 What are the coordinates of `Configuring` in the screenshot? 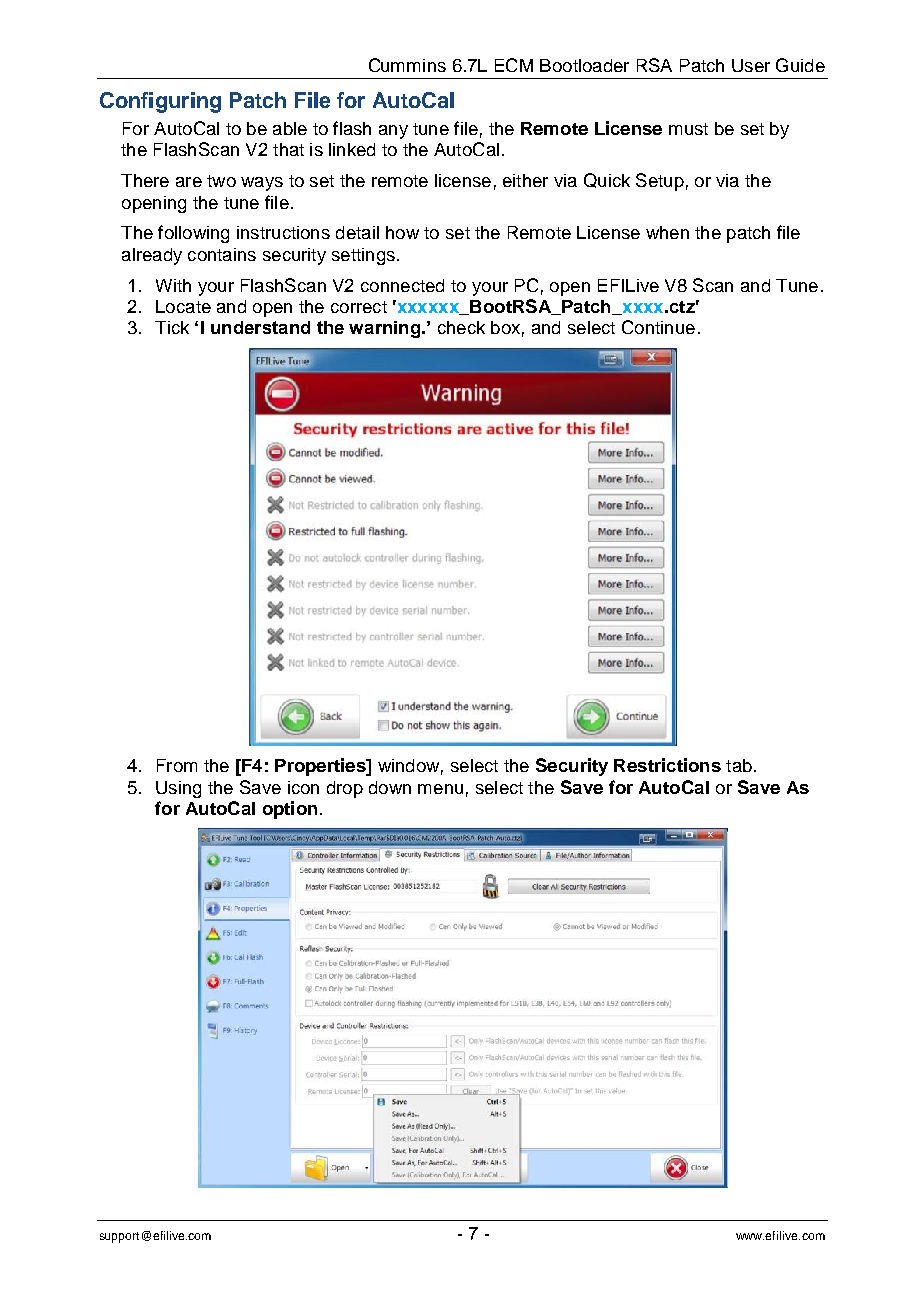 It's located at (160, 102).
